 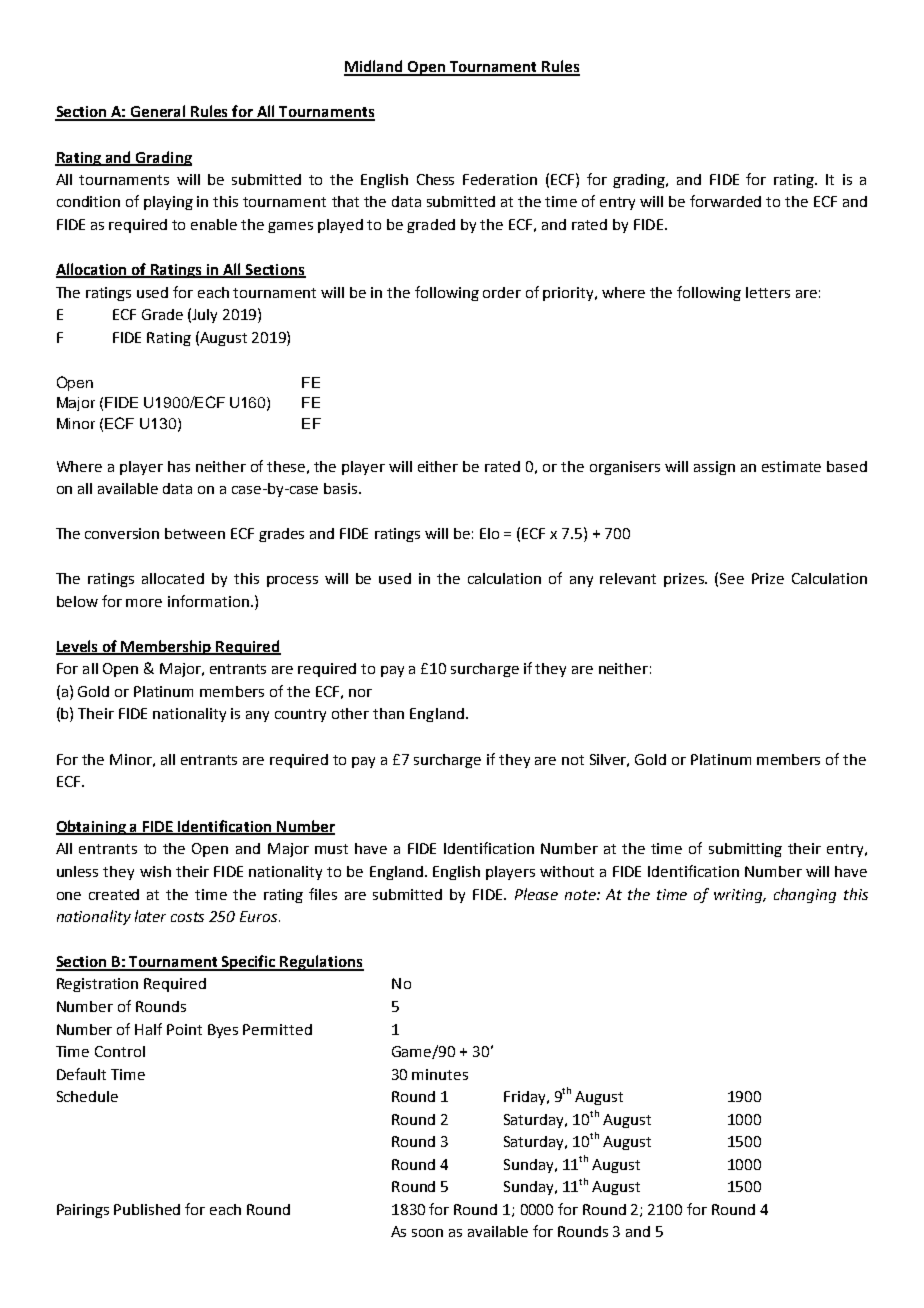 What do you see at coordinates (388, 713) in the screenshot?
I see `than` at bounding box center [388, 713].
